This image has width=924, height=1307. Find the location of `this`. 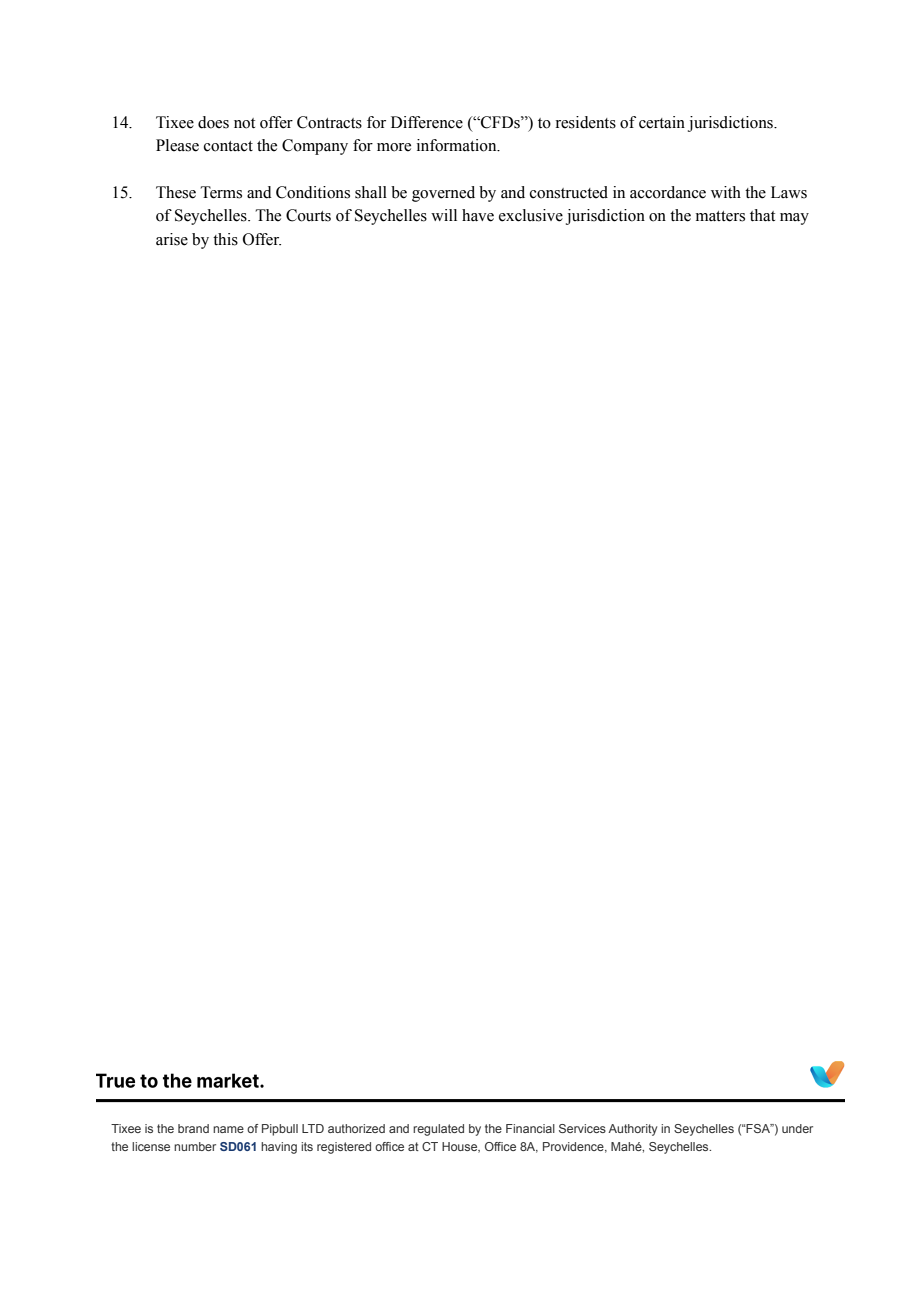

this is located at coordinates (225, 239).
